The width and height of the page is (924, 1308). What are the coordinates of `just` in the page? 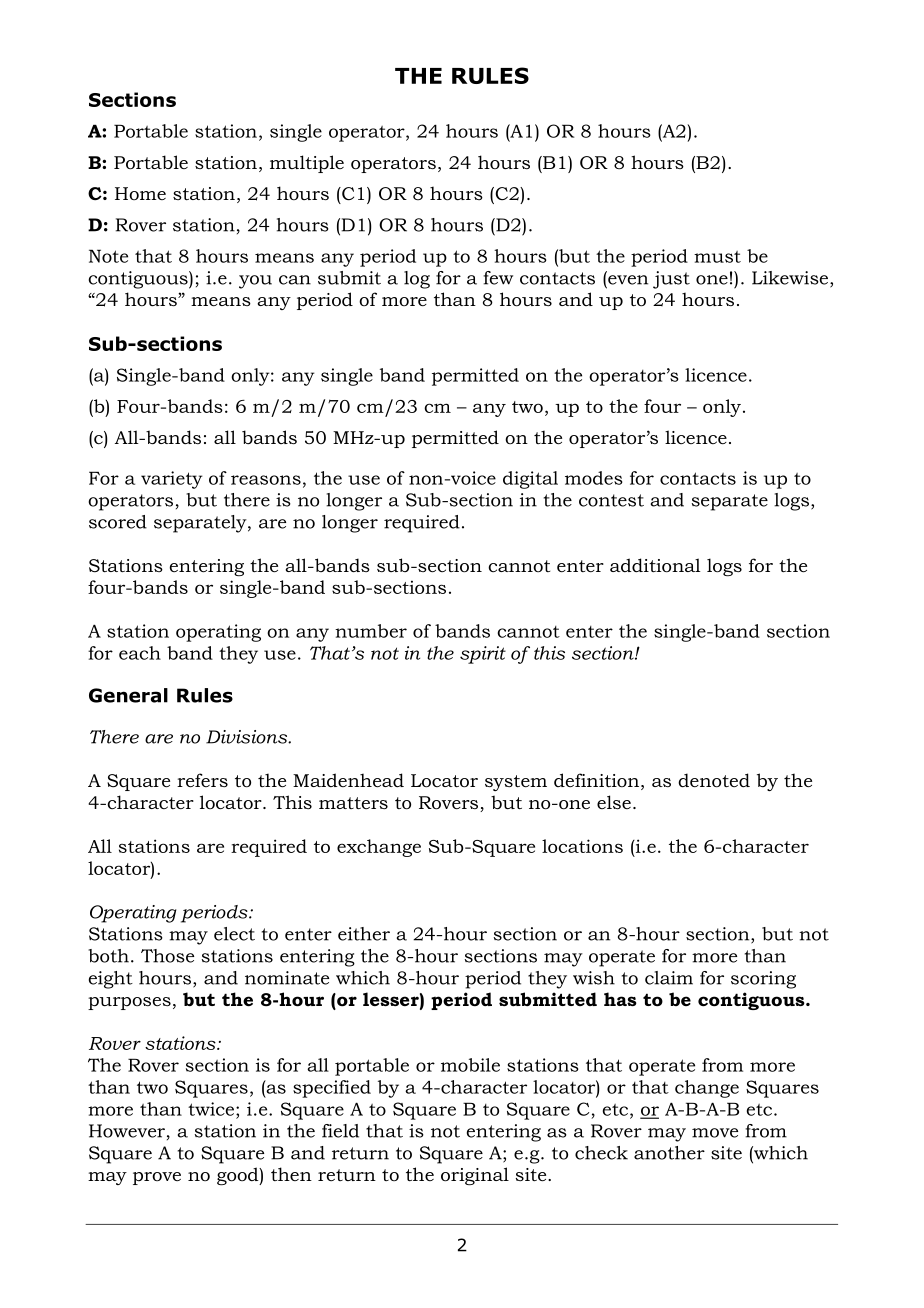 It's located at (671, 280).
